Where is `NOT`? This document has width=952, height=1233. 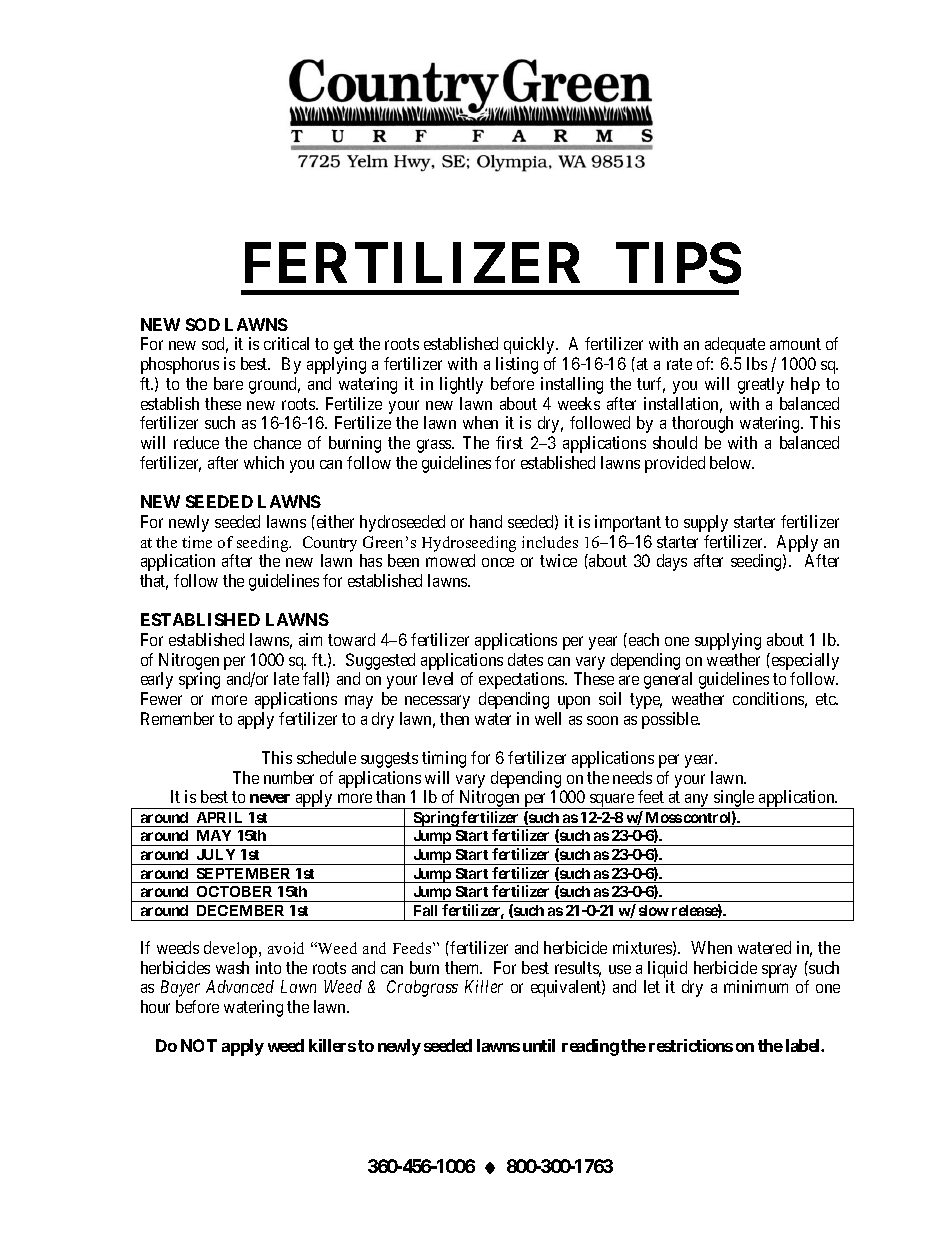 NOT is located at coordinates (199, 1045).
